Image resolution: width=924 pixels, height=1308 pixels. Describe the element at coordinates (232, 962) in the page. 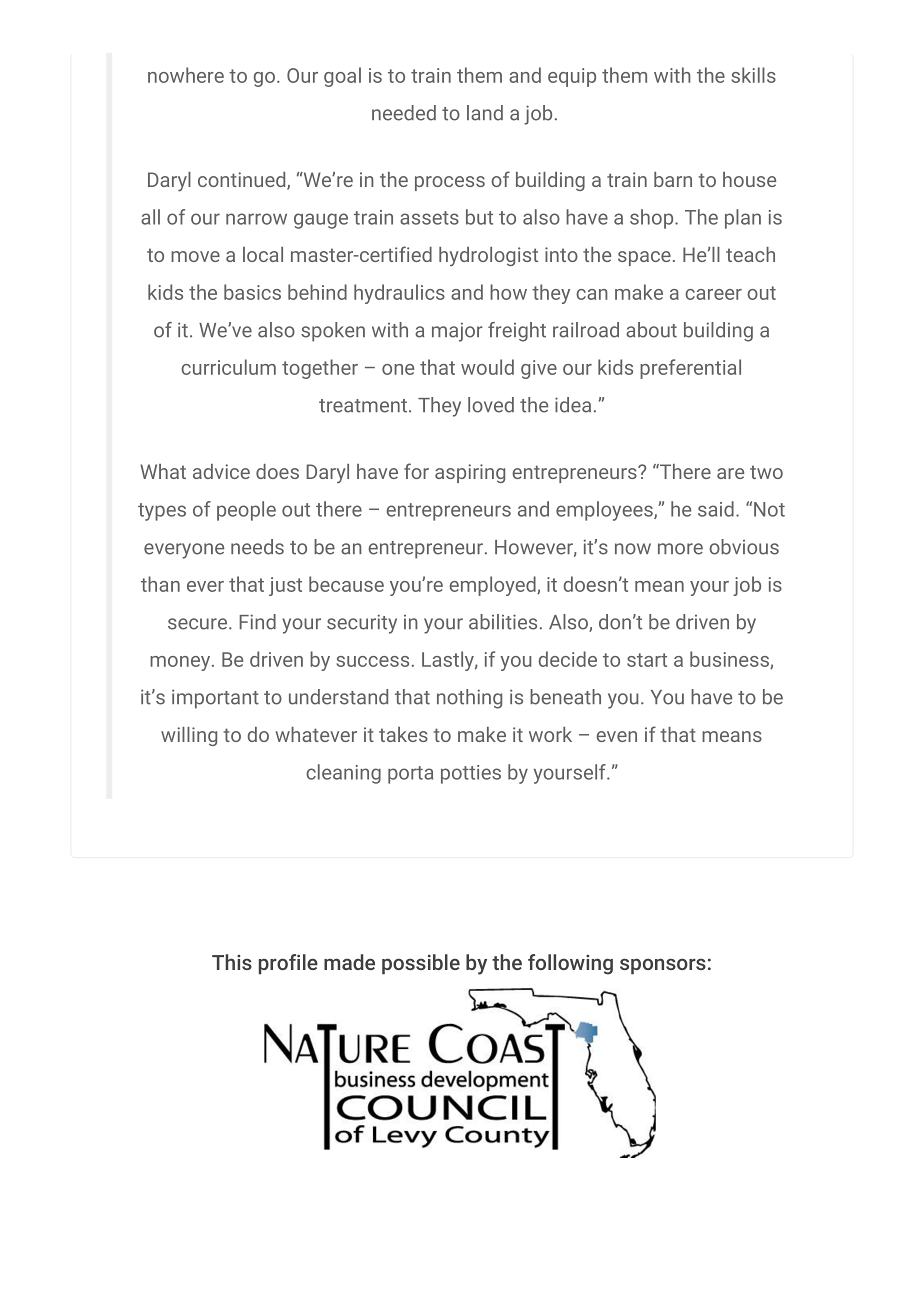

I see `This` at that location.
